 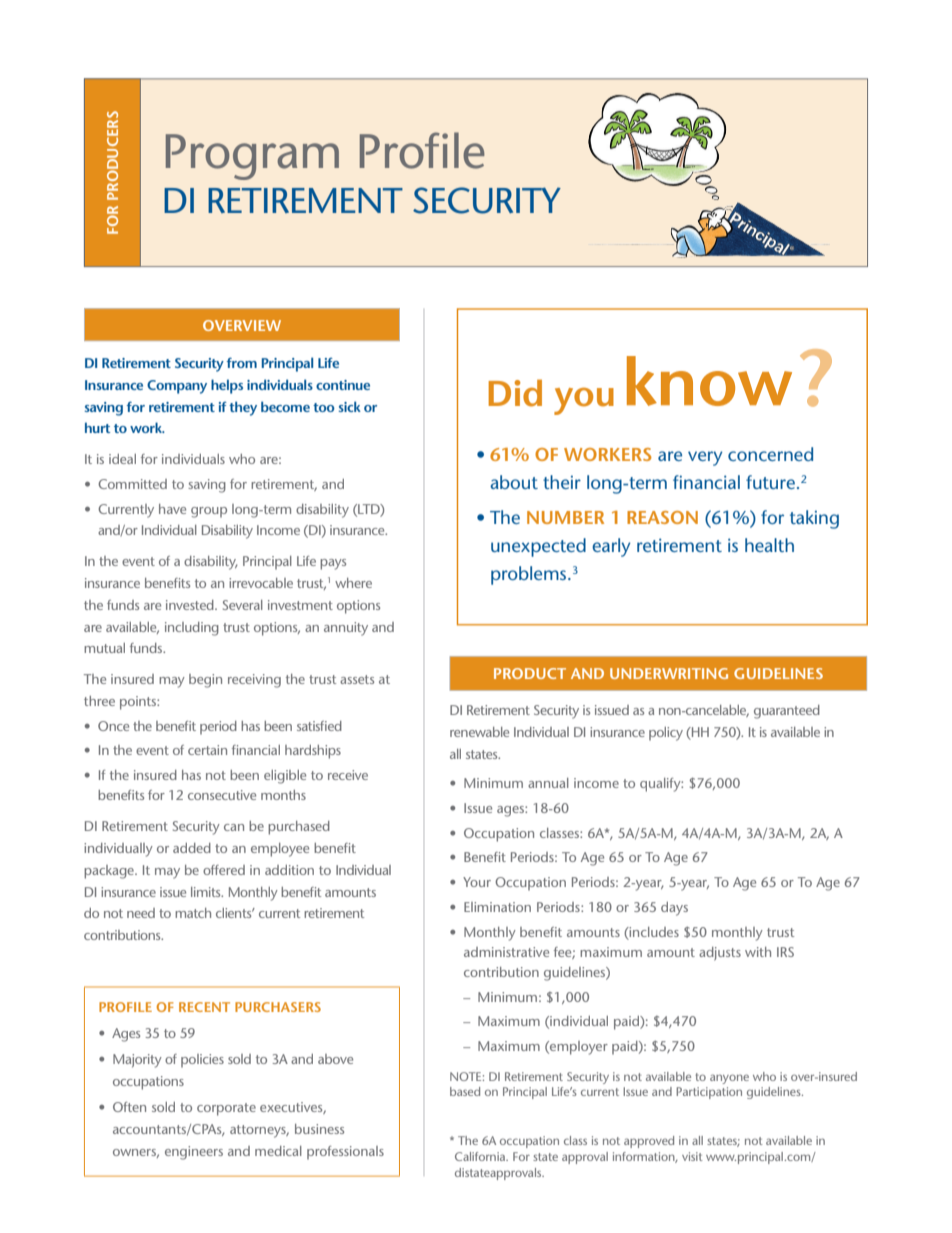 I want to click on Company, so click(x=177, y=387).
